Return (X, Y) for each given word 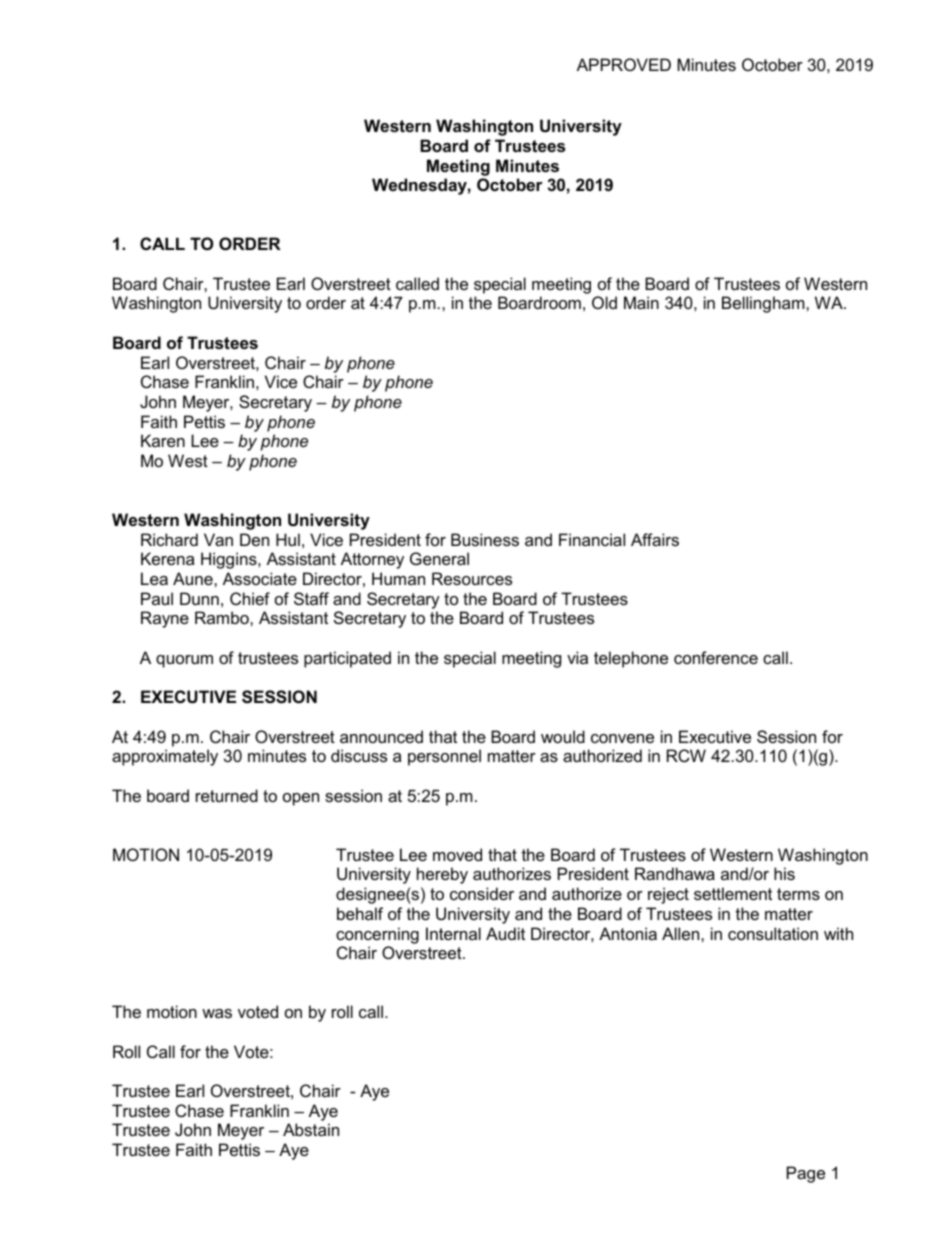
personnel (444, 757)
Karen (163, 440)
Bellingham (764, 304)
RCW (686, 755)
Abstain (311, 1129)
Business (485, 539)
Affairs (655, 539)
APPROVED (624, 64)
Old (604, 302)
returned (227, 795)
